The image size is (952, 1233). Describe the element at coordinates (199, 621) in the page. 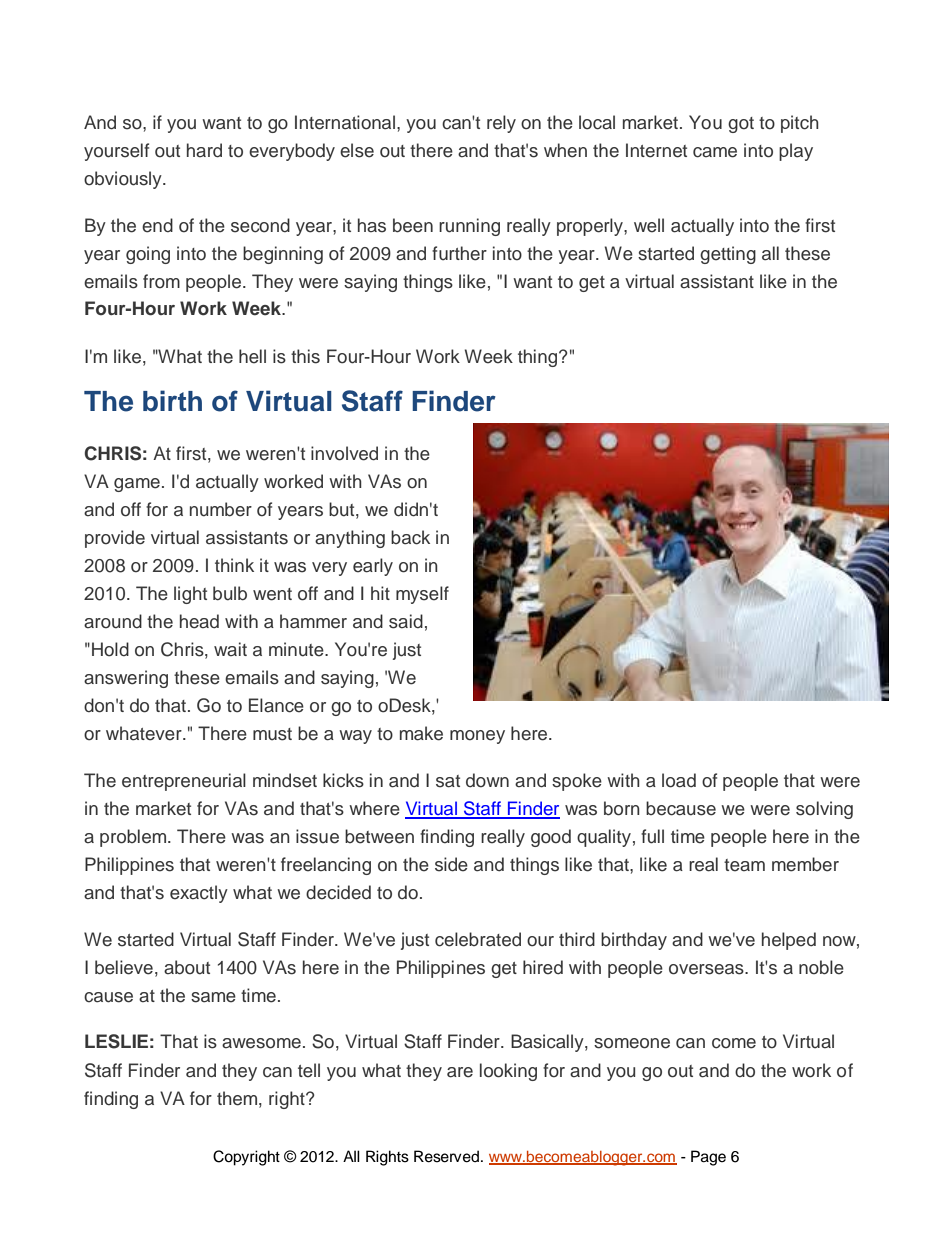

I see `head` at that location.
